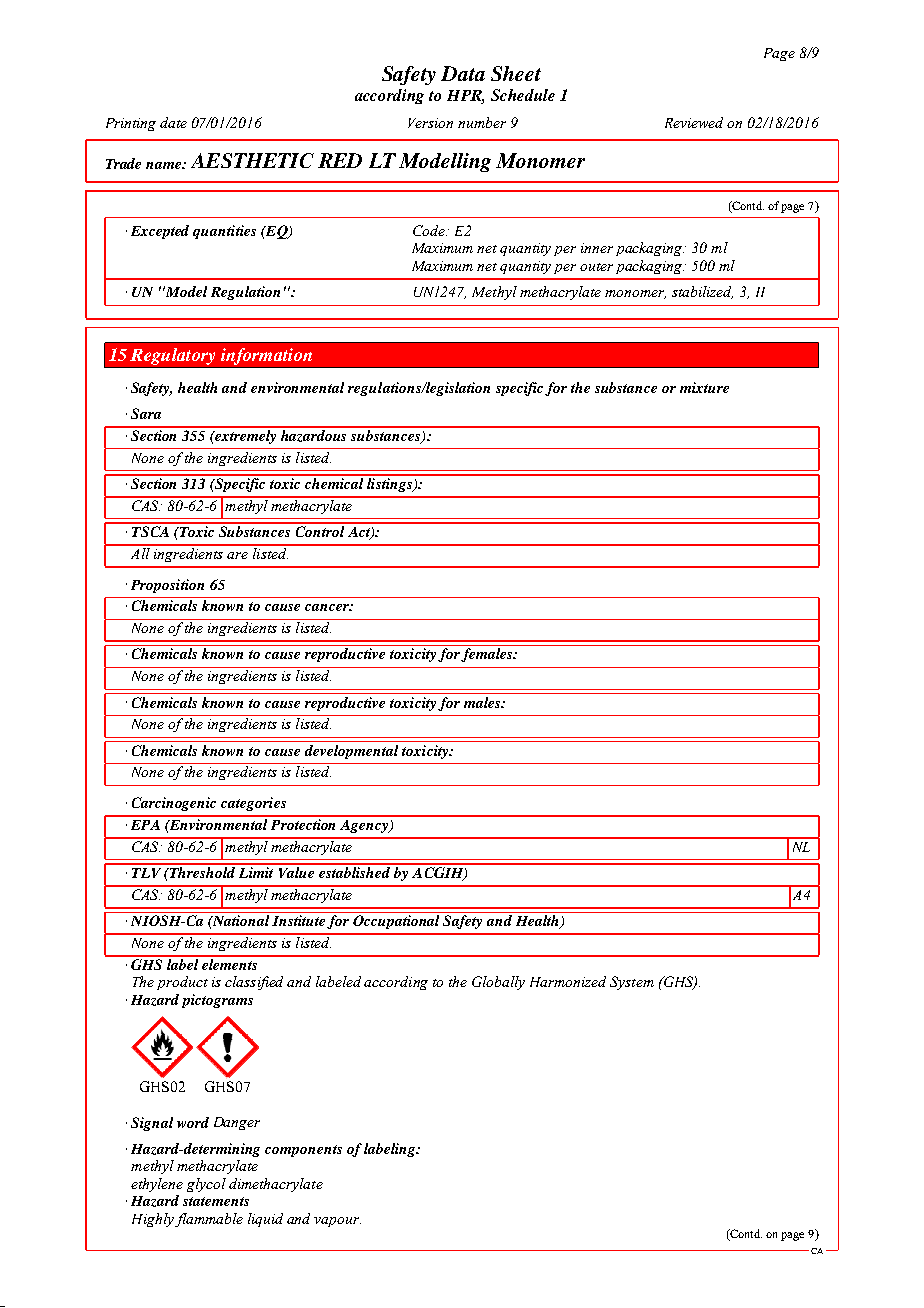 This image has width=924, height=1308. What do you see at coordinates (351, 752) in the image?
I see `developmental` at bounding box center [351, 752].
